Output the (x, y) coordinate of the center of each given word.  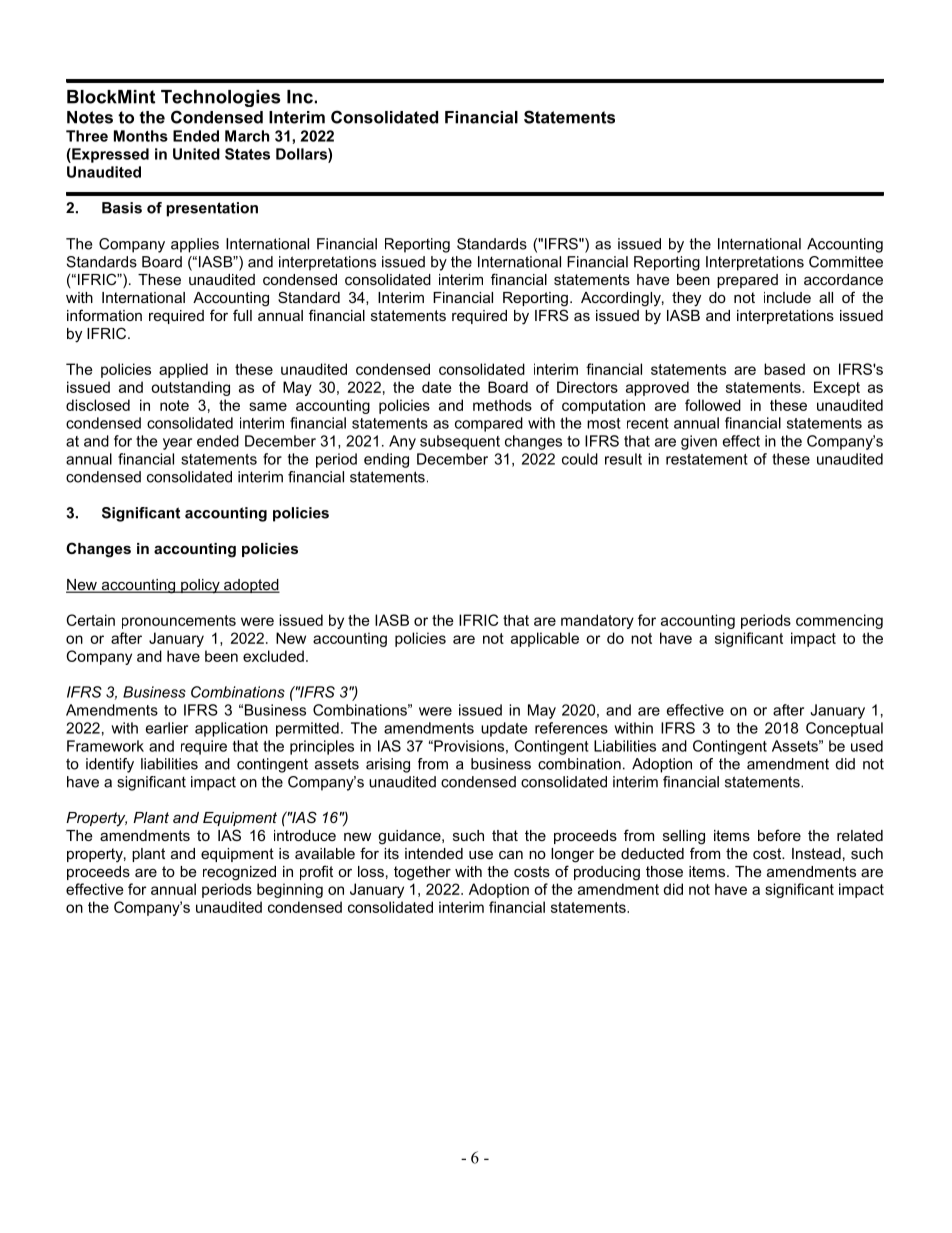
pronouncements (179, 622)
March (247, 136)
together (422, 873)
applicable (545, 639)
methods (502, 405)
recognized (239, 873)
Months (141, 136)
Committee (846, 262)
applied (183, 370)
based (784, 369)
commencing (839, 621)
